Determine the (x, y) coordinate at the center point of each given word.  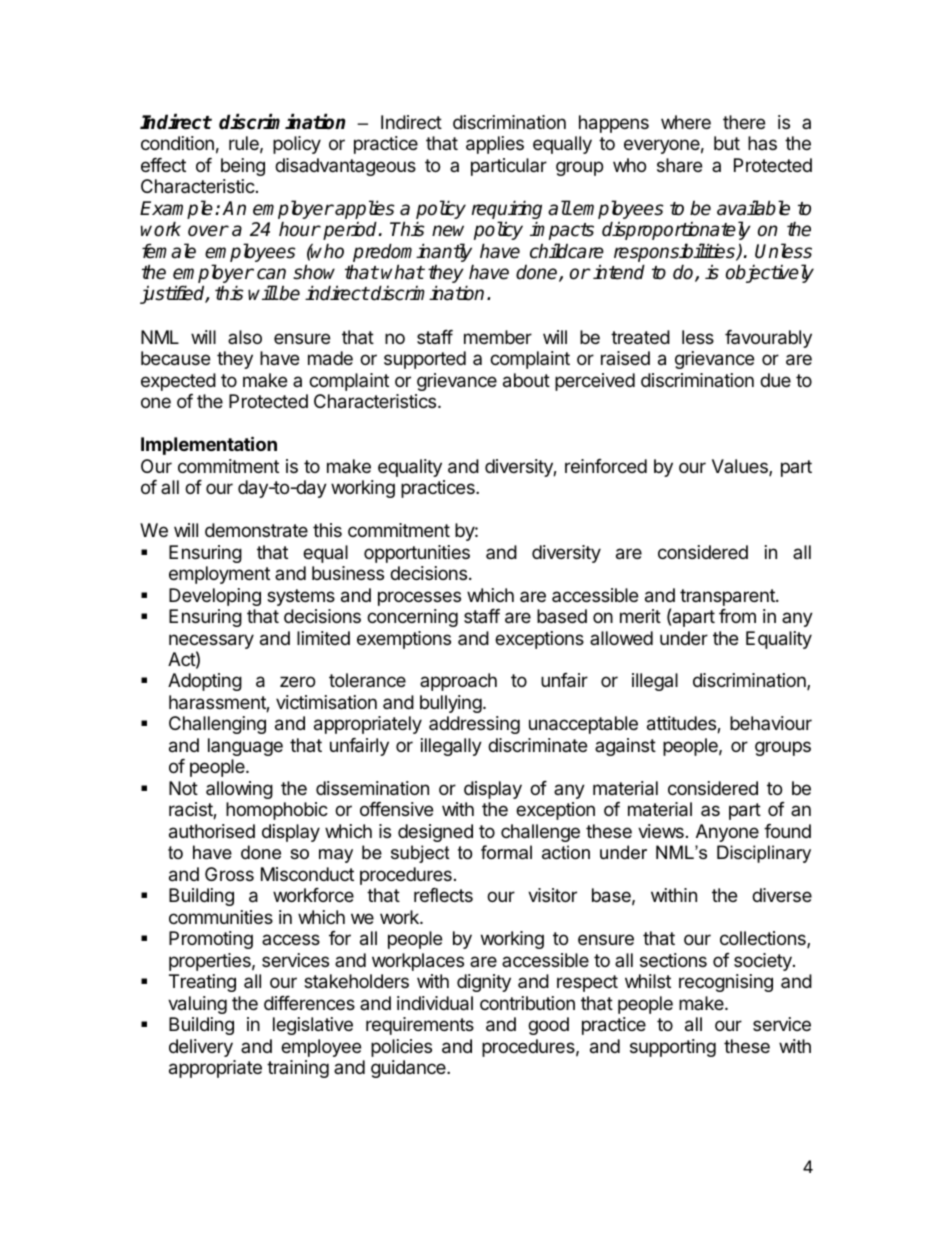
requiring (507, 211)
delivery (201, 1048)
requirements (420, 1026)
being (243, 167)
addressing (474, 725)
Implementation (209, 445)
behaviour (771, 723)
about (526, 380)
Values (741, 467)
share (679, 165)
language (245, 747)
